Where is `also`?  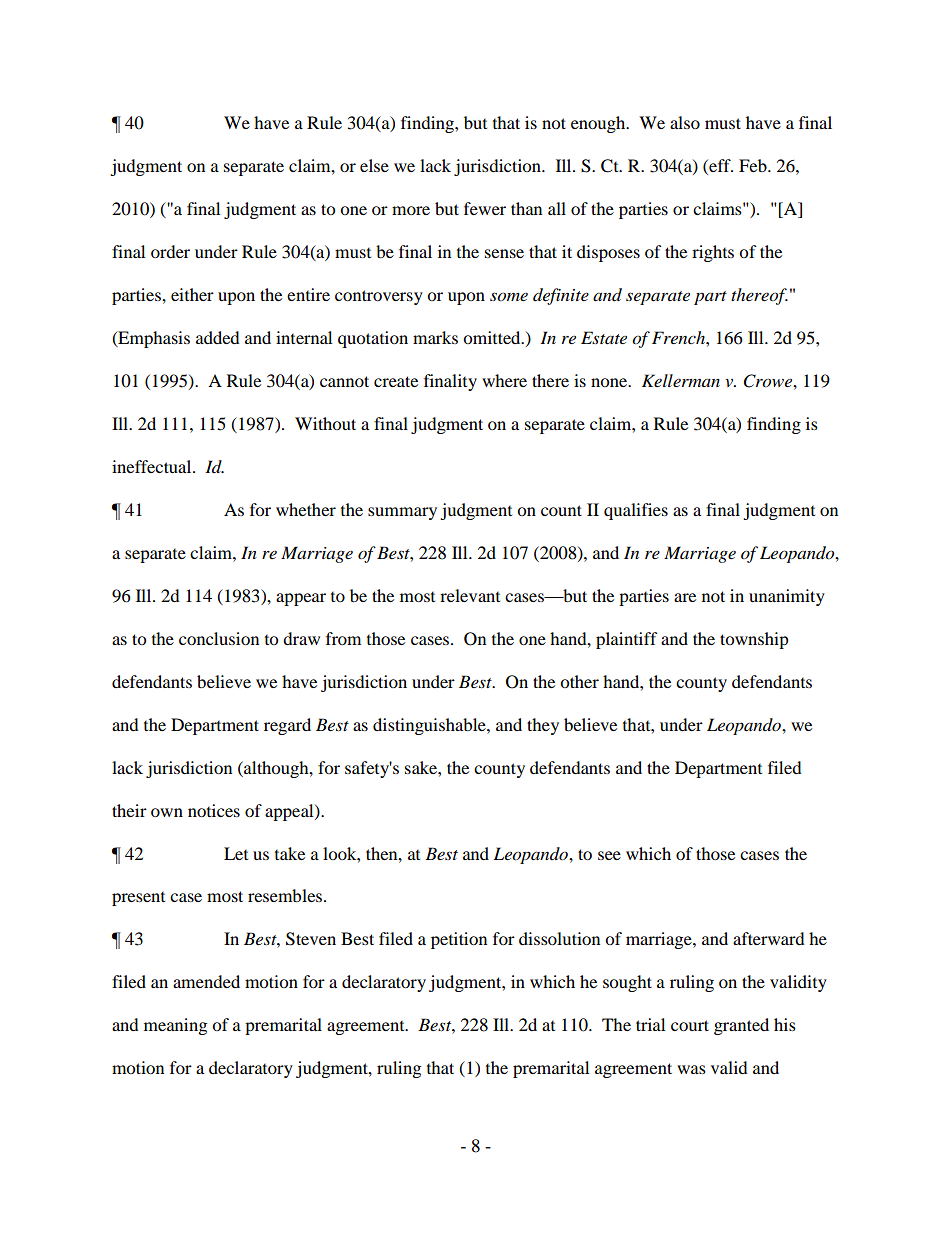
also is located at coordinates (685, 122).
